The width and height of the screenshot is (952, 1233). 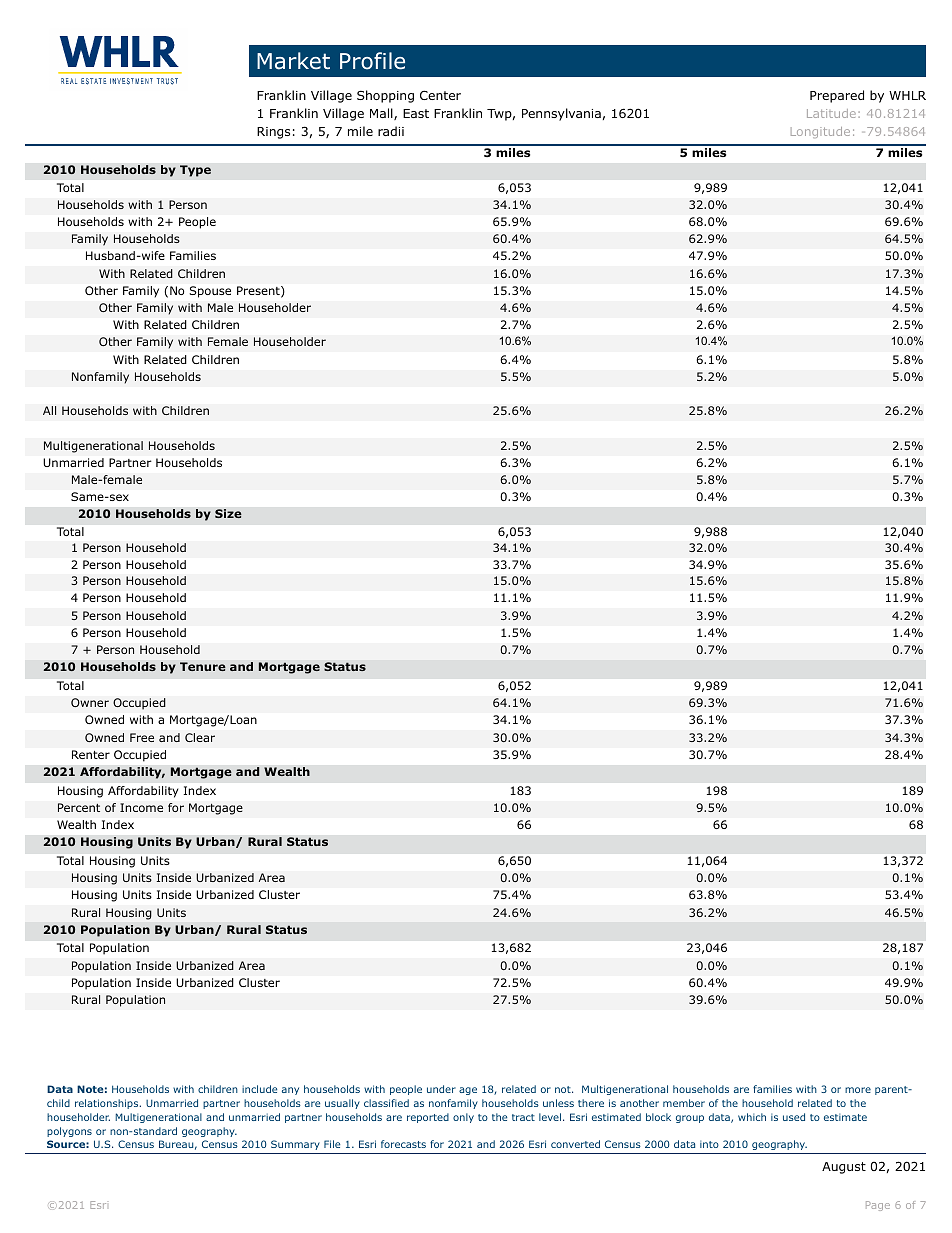 I want to click on polygons, so click(x=69, y=1132).
